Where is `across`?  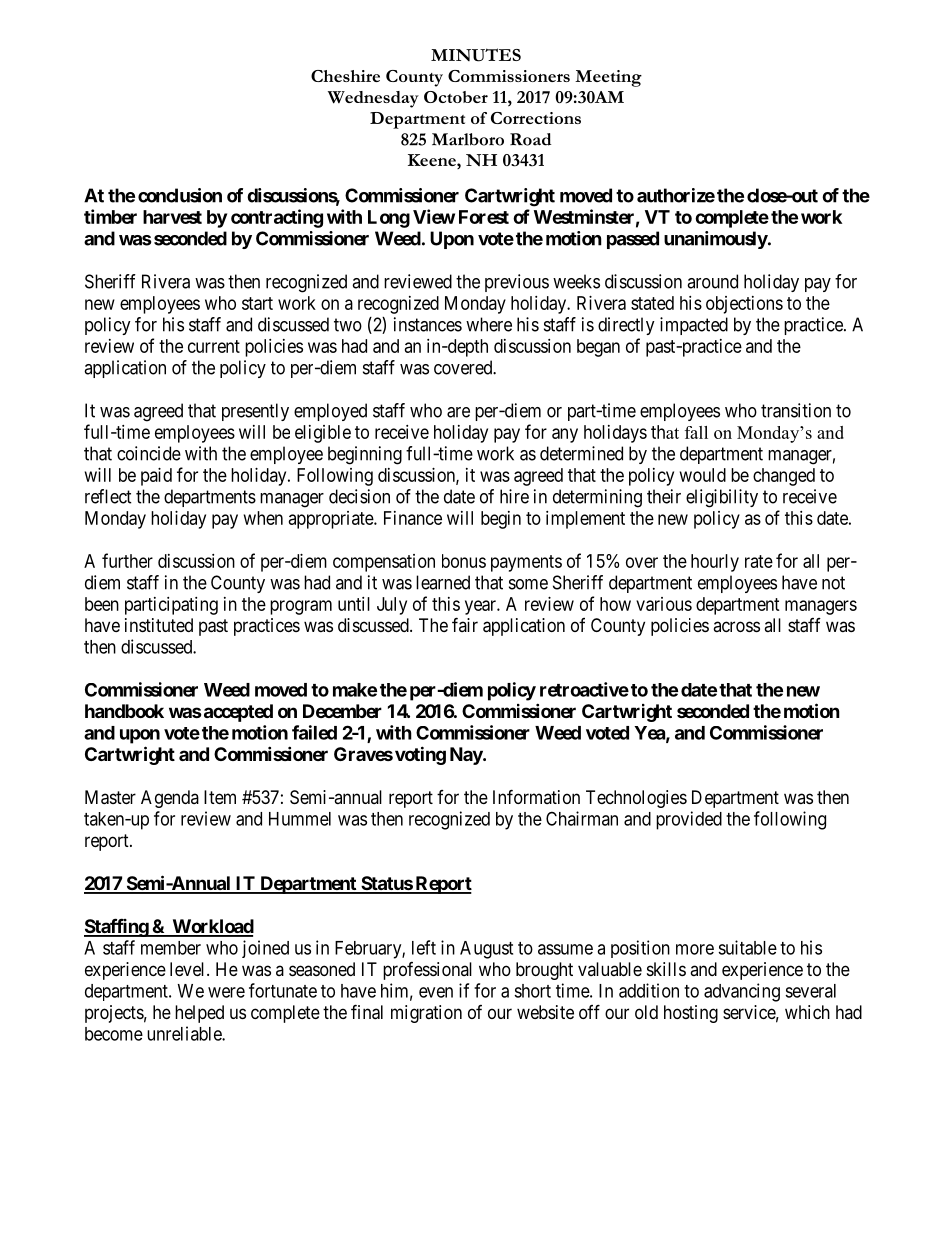
across is located at coordinates (736, 626).
